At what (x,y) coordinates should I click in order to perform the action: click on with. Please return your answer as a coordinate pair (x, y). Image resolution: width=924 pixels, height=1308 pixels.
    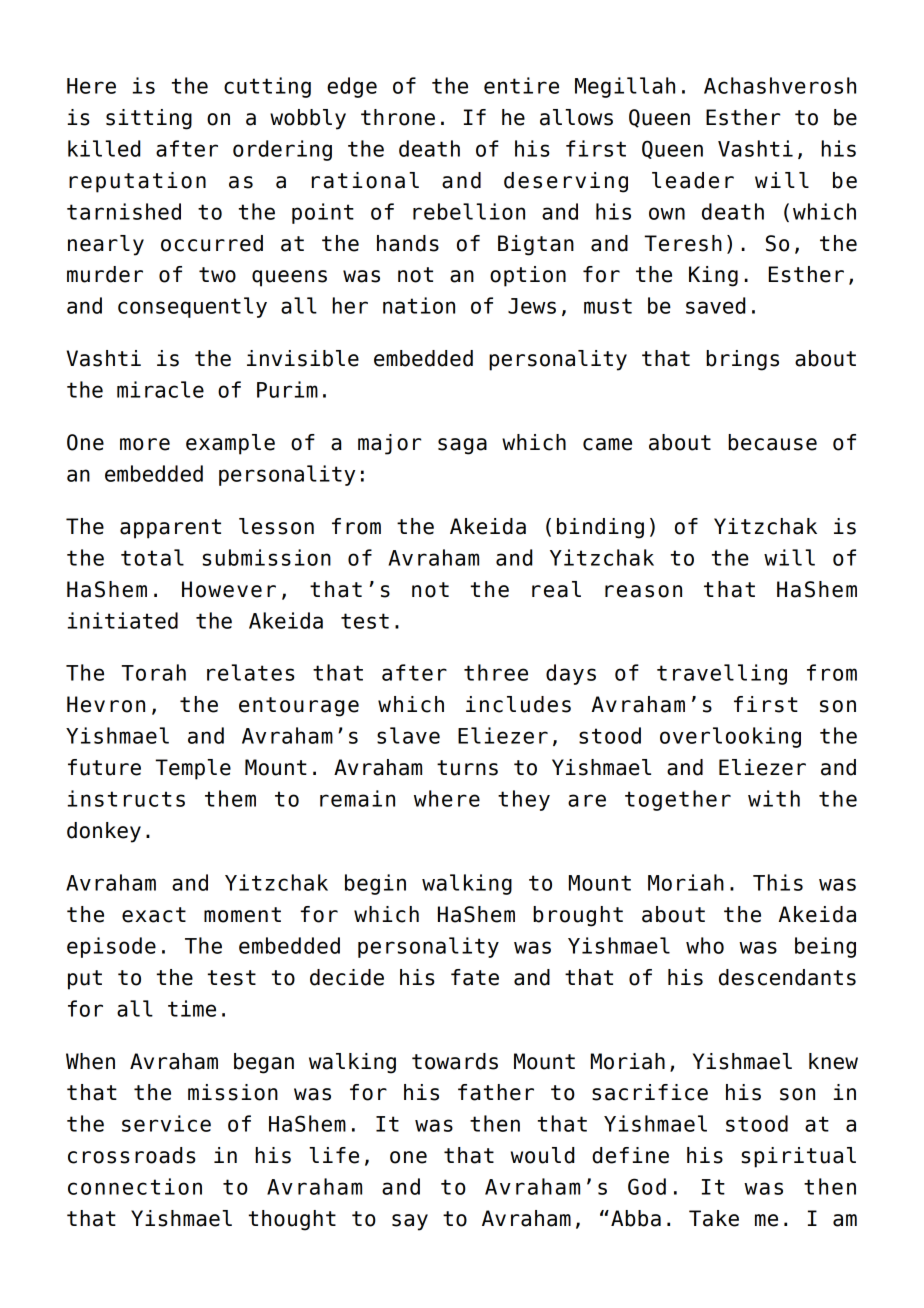
    Looking at the image, I should click on (774, 798).
